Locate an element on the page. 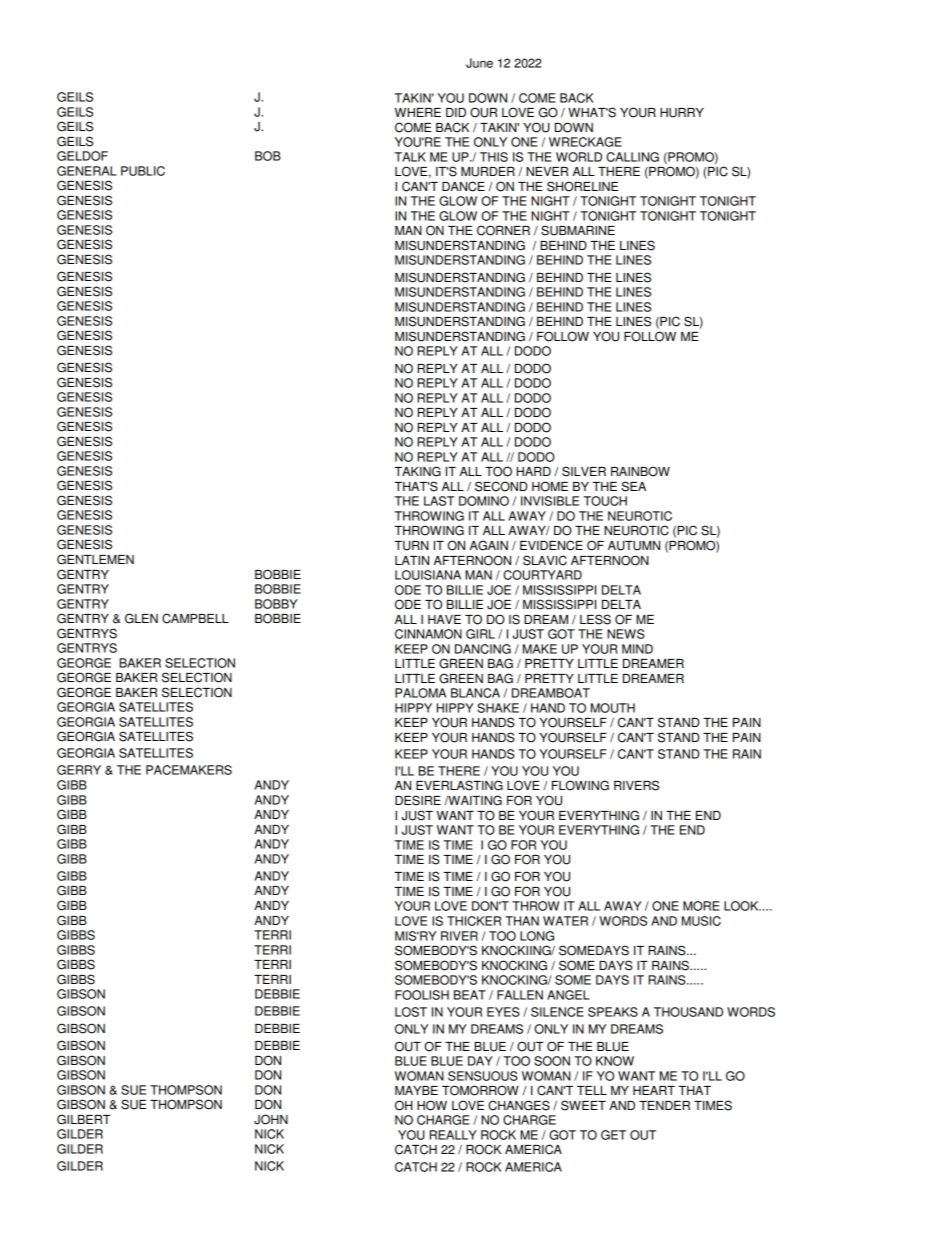 This document has height=1233, width=952. GLEN is located at coordinates (141, 618).
